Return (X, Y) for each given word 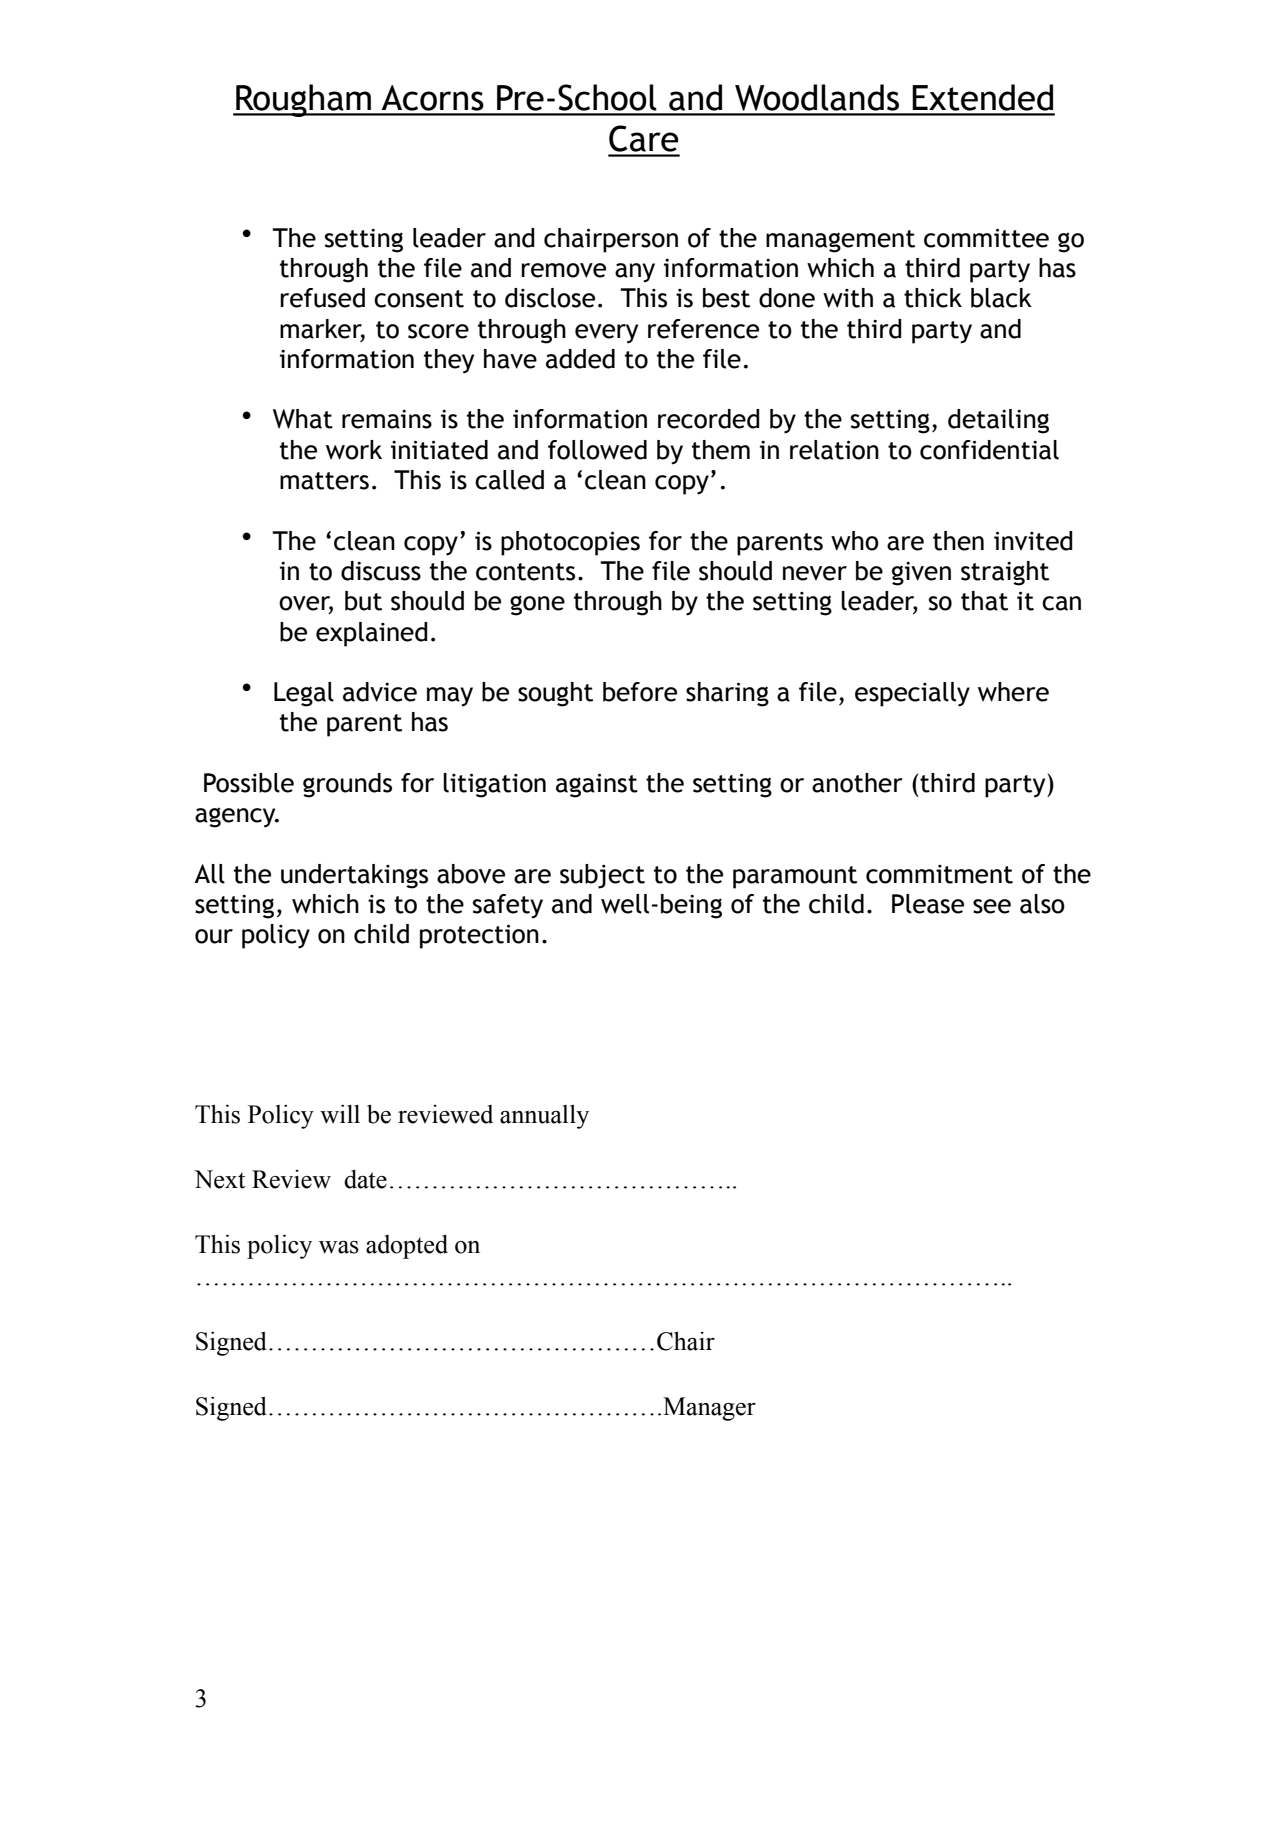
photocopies (570, 543)
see (992, 906)
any (635, 273)
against (597, 785)
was (339, 1247)
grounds (347, 785)
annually (544, 1117)
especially (912, 694)
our (214, 936)
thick (933, 298)
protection (479, 936)
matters (324, 481)
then (958, 541)
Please (928, 904)
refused (322, 298)
